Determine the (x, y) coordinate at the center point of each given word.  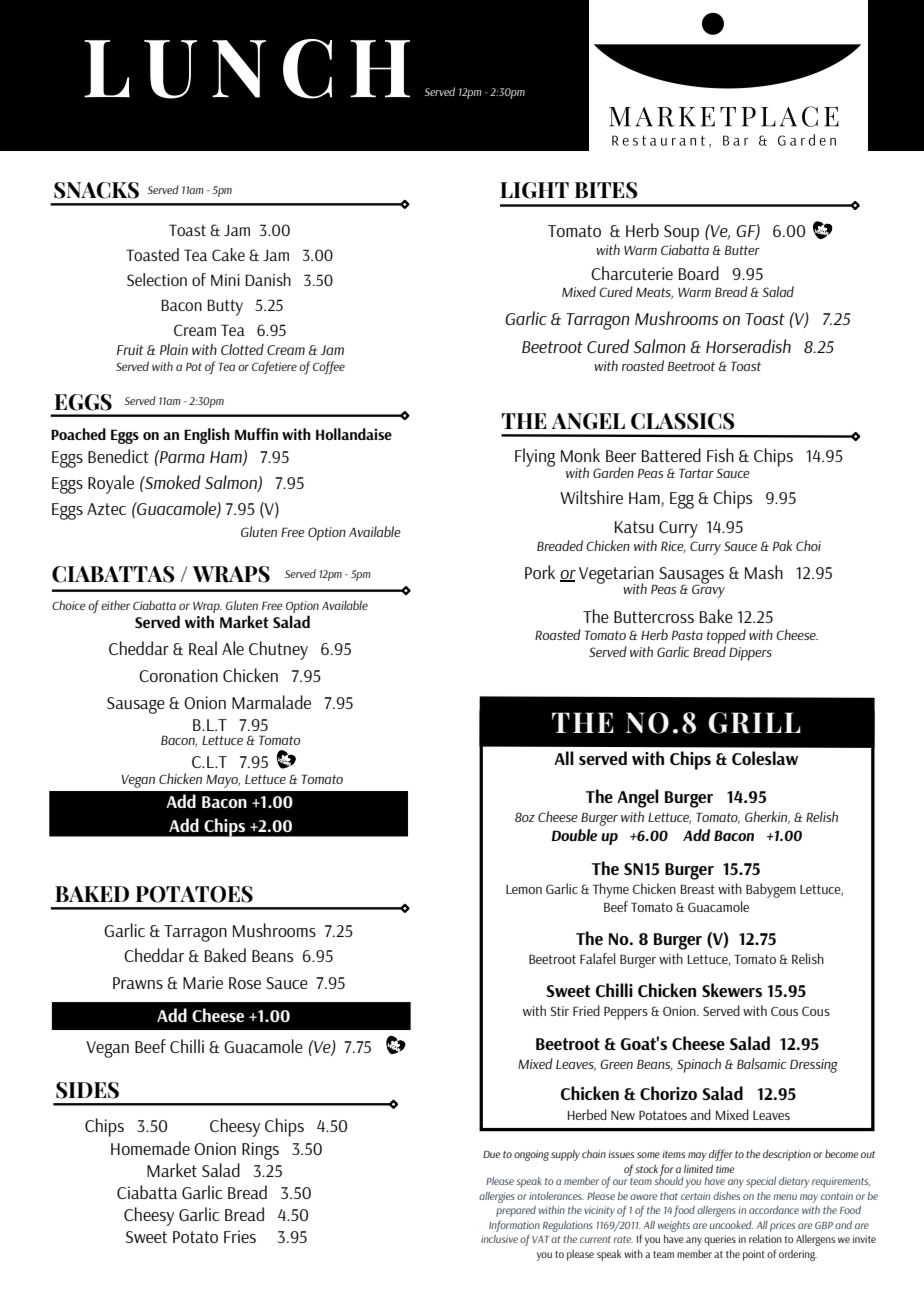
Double (574, 835)
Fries (240, 1236)
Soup (681, 233)
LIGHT (534, 190)
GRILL (754, 723)
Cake (228, 254)
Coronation (178, 675)
